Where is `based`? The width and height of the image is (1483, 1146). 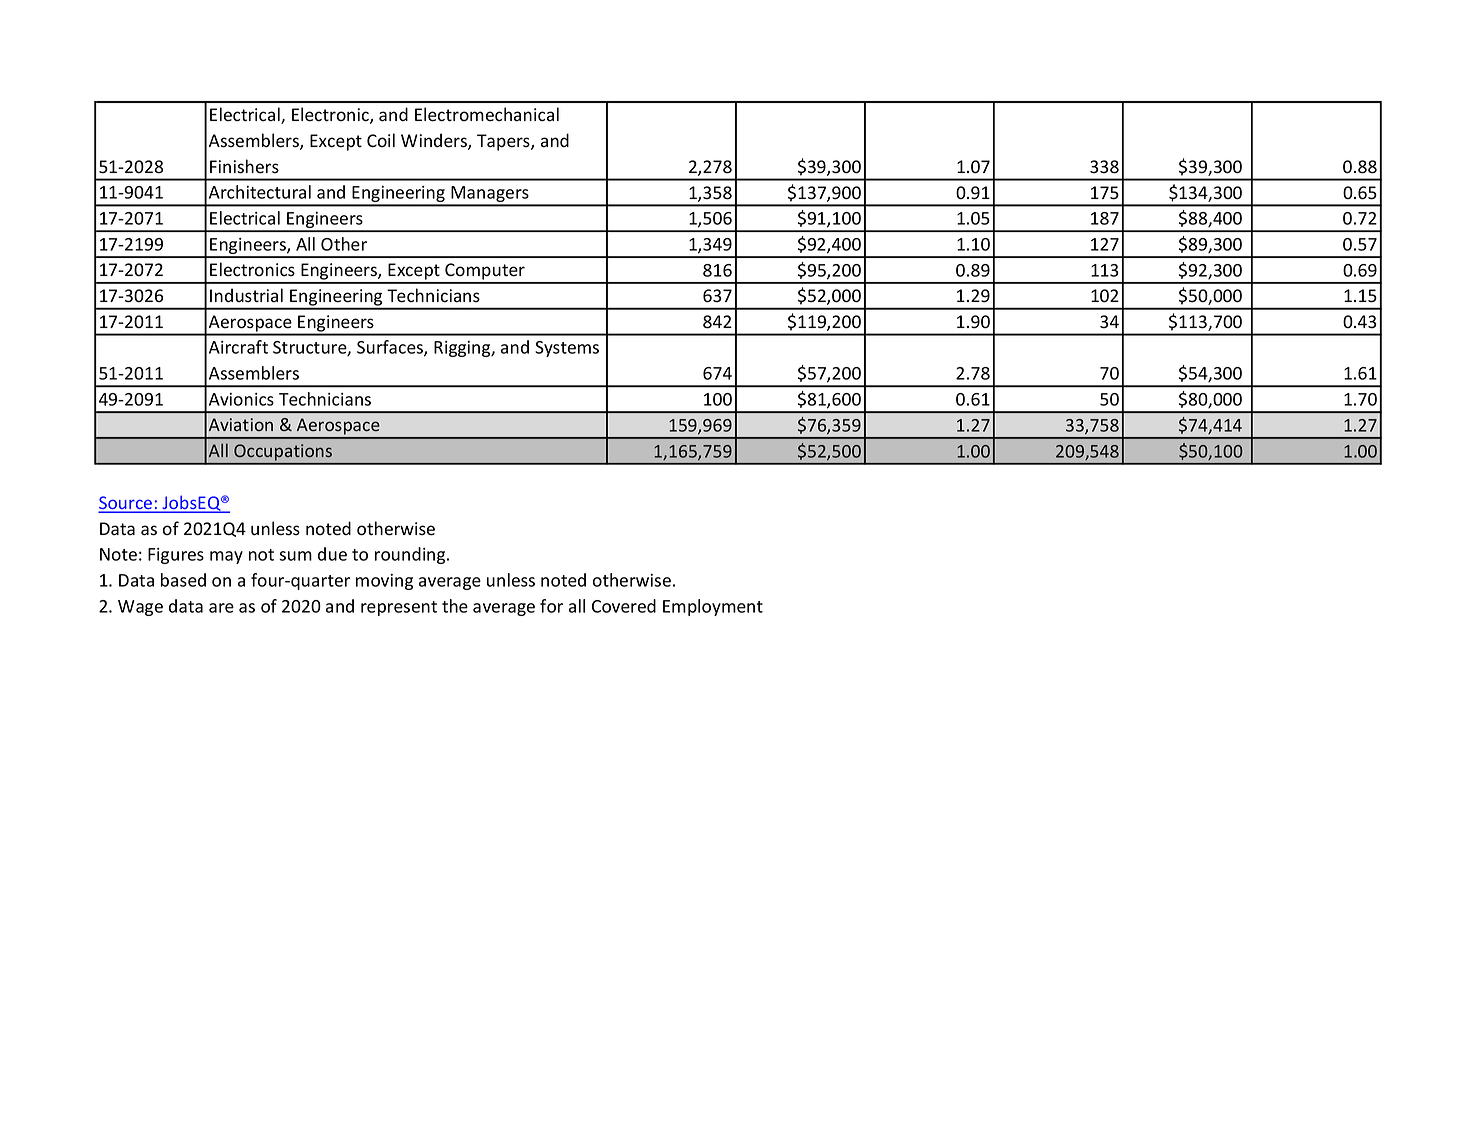
based is located at coordinates (183, 580).
